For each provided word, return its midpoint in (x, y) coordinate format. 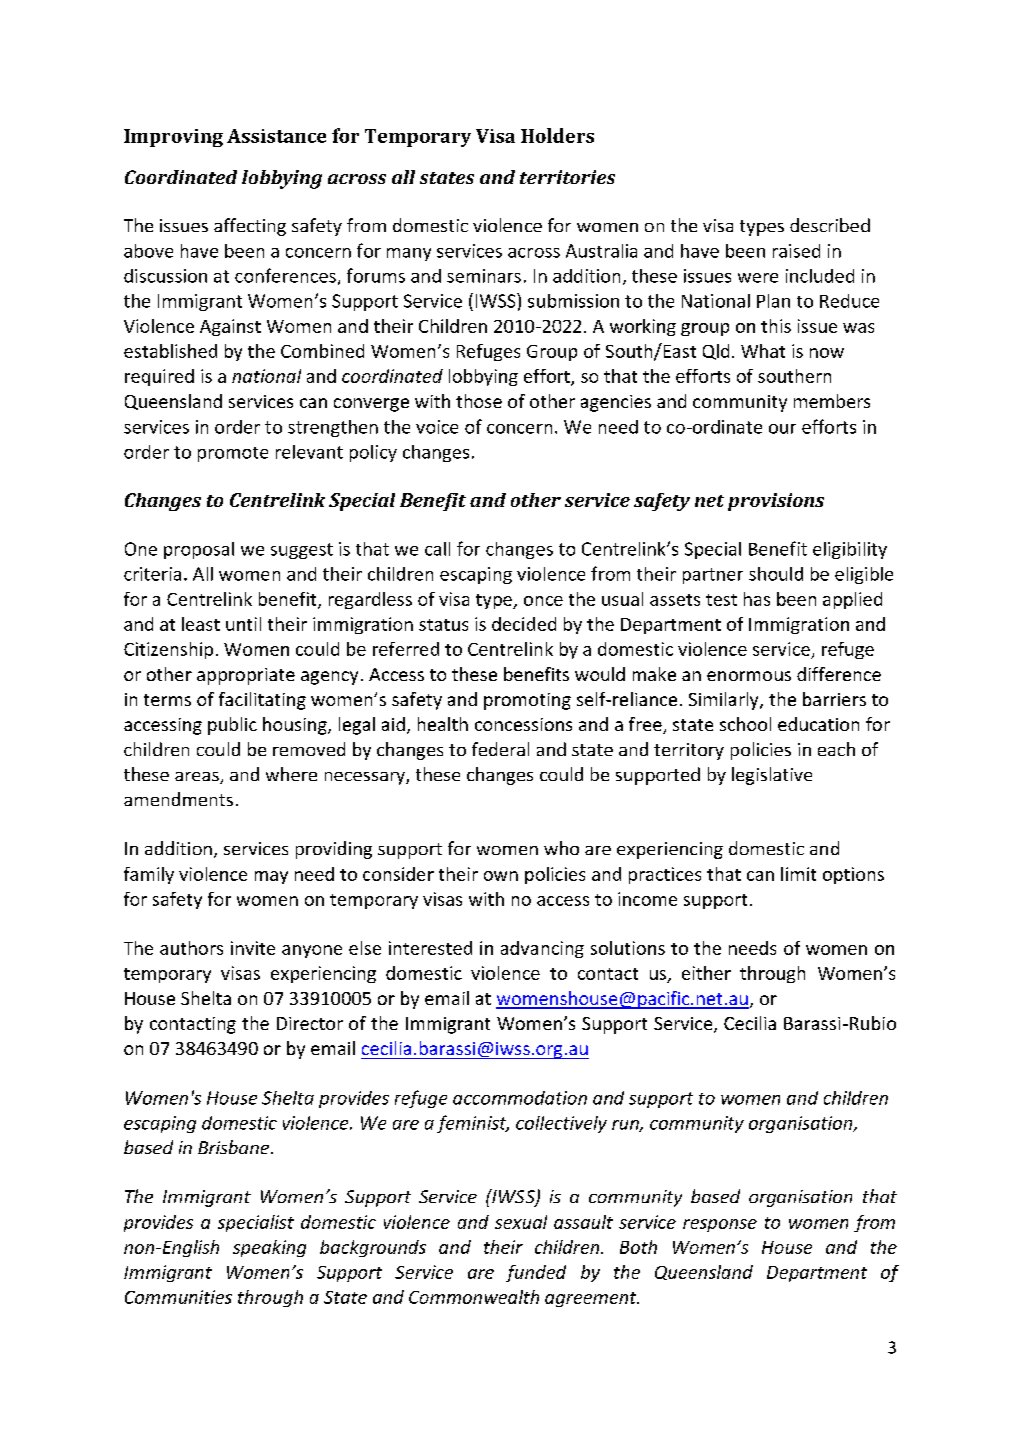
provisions (776, 502)
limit (798, 874)
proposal (199, 550)
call (437, 549)
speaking (269, 1248)
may (271, 877)
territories (567, 177)
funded (536, 1273)
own (501, 876)
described (830, 225)
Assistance (276, 136)
